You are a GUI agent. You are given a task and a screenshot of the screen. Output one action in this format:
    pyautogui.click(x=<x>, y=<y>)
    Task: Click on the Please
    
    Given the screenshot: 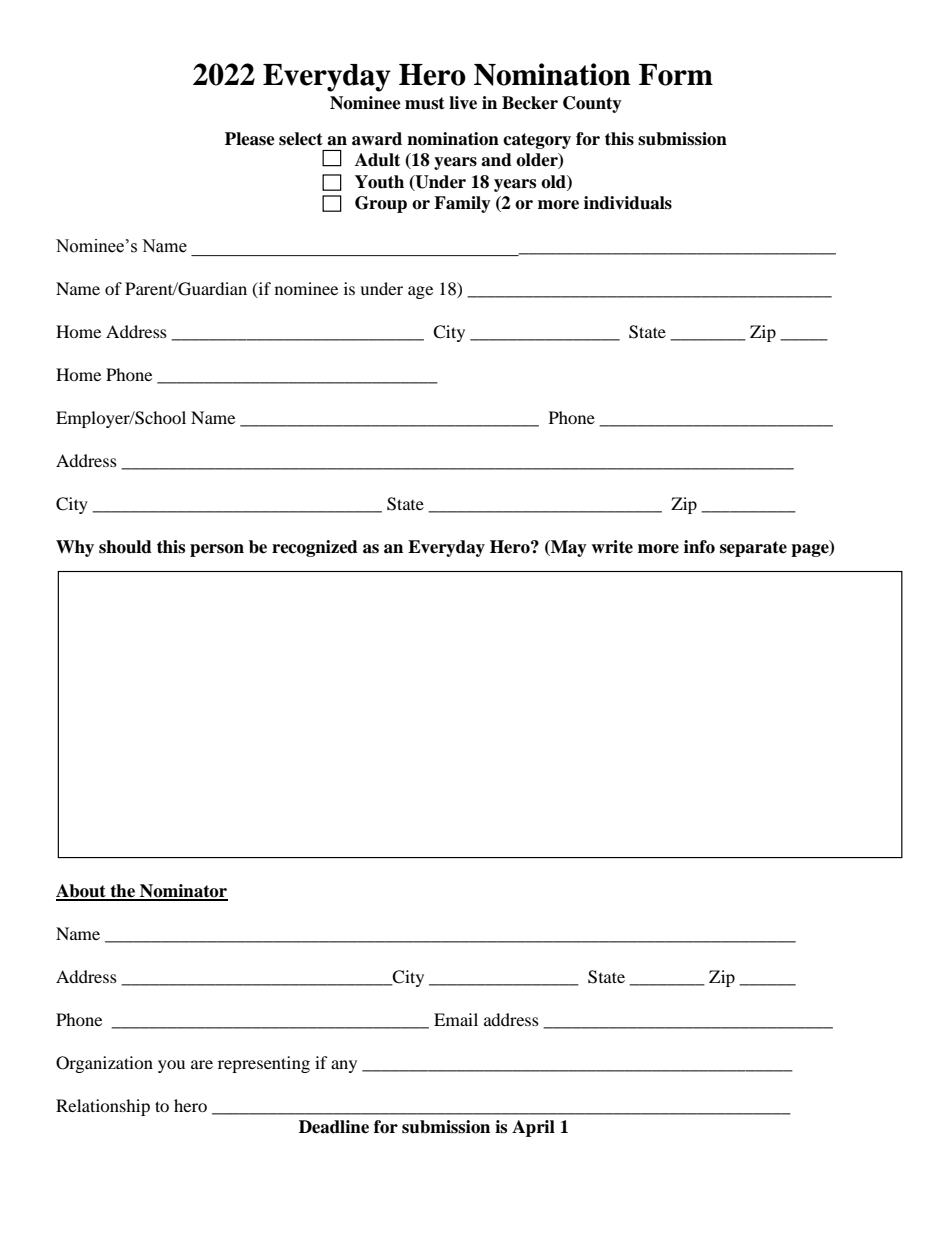 What is the action you would take?
    pyautogui.click(x=250, y=139)
